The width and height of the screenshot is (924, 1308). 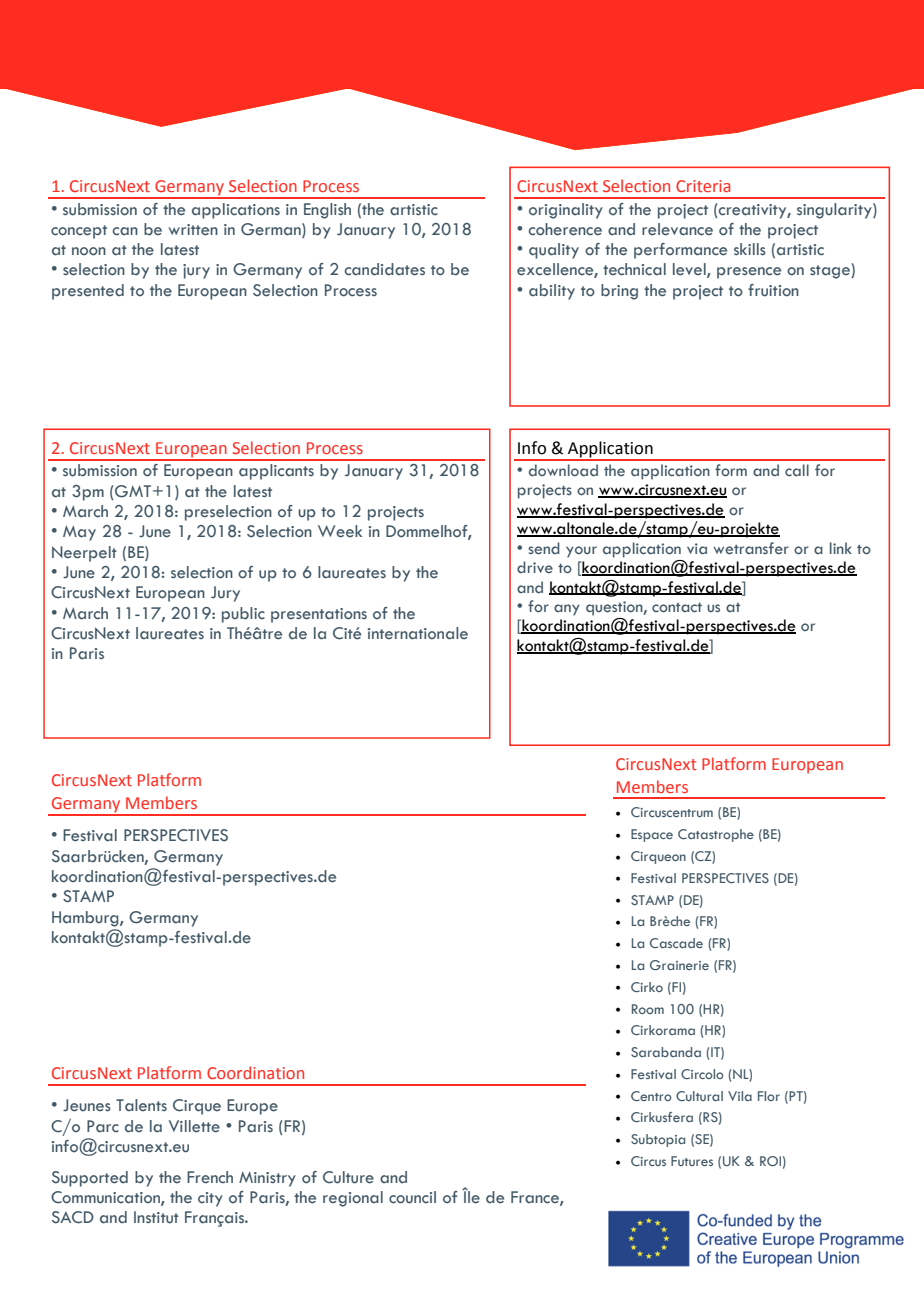 What do you see at coordinates (276, 472) in the screenshot?
I see `applicants` at bounding box center [276, 472].
